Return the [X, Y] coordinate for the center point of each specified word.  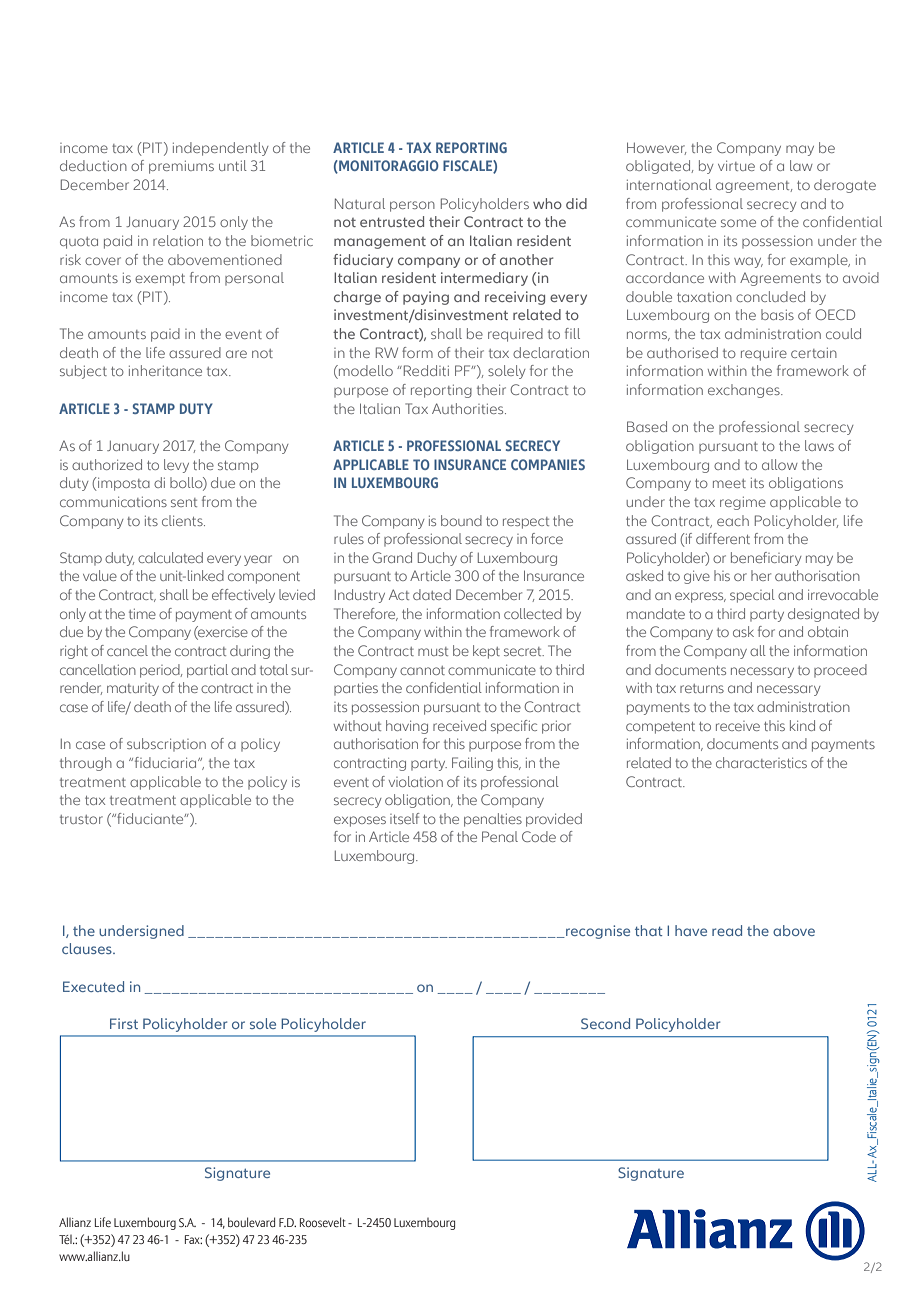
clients [183, 520]
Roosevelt [323, 1222]
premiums [181, 167]
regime [743, 503]
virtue [736, 165]
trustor [81, 819]
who [547, 203]
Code [539, 836]
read [727, 930]
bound [461, 520]
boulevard [251, 1222]
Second [605, 1023]
